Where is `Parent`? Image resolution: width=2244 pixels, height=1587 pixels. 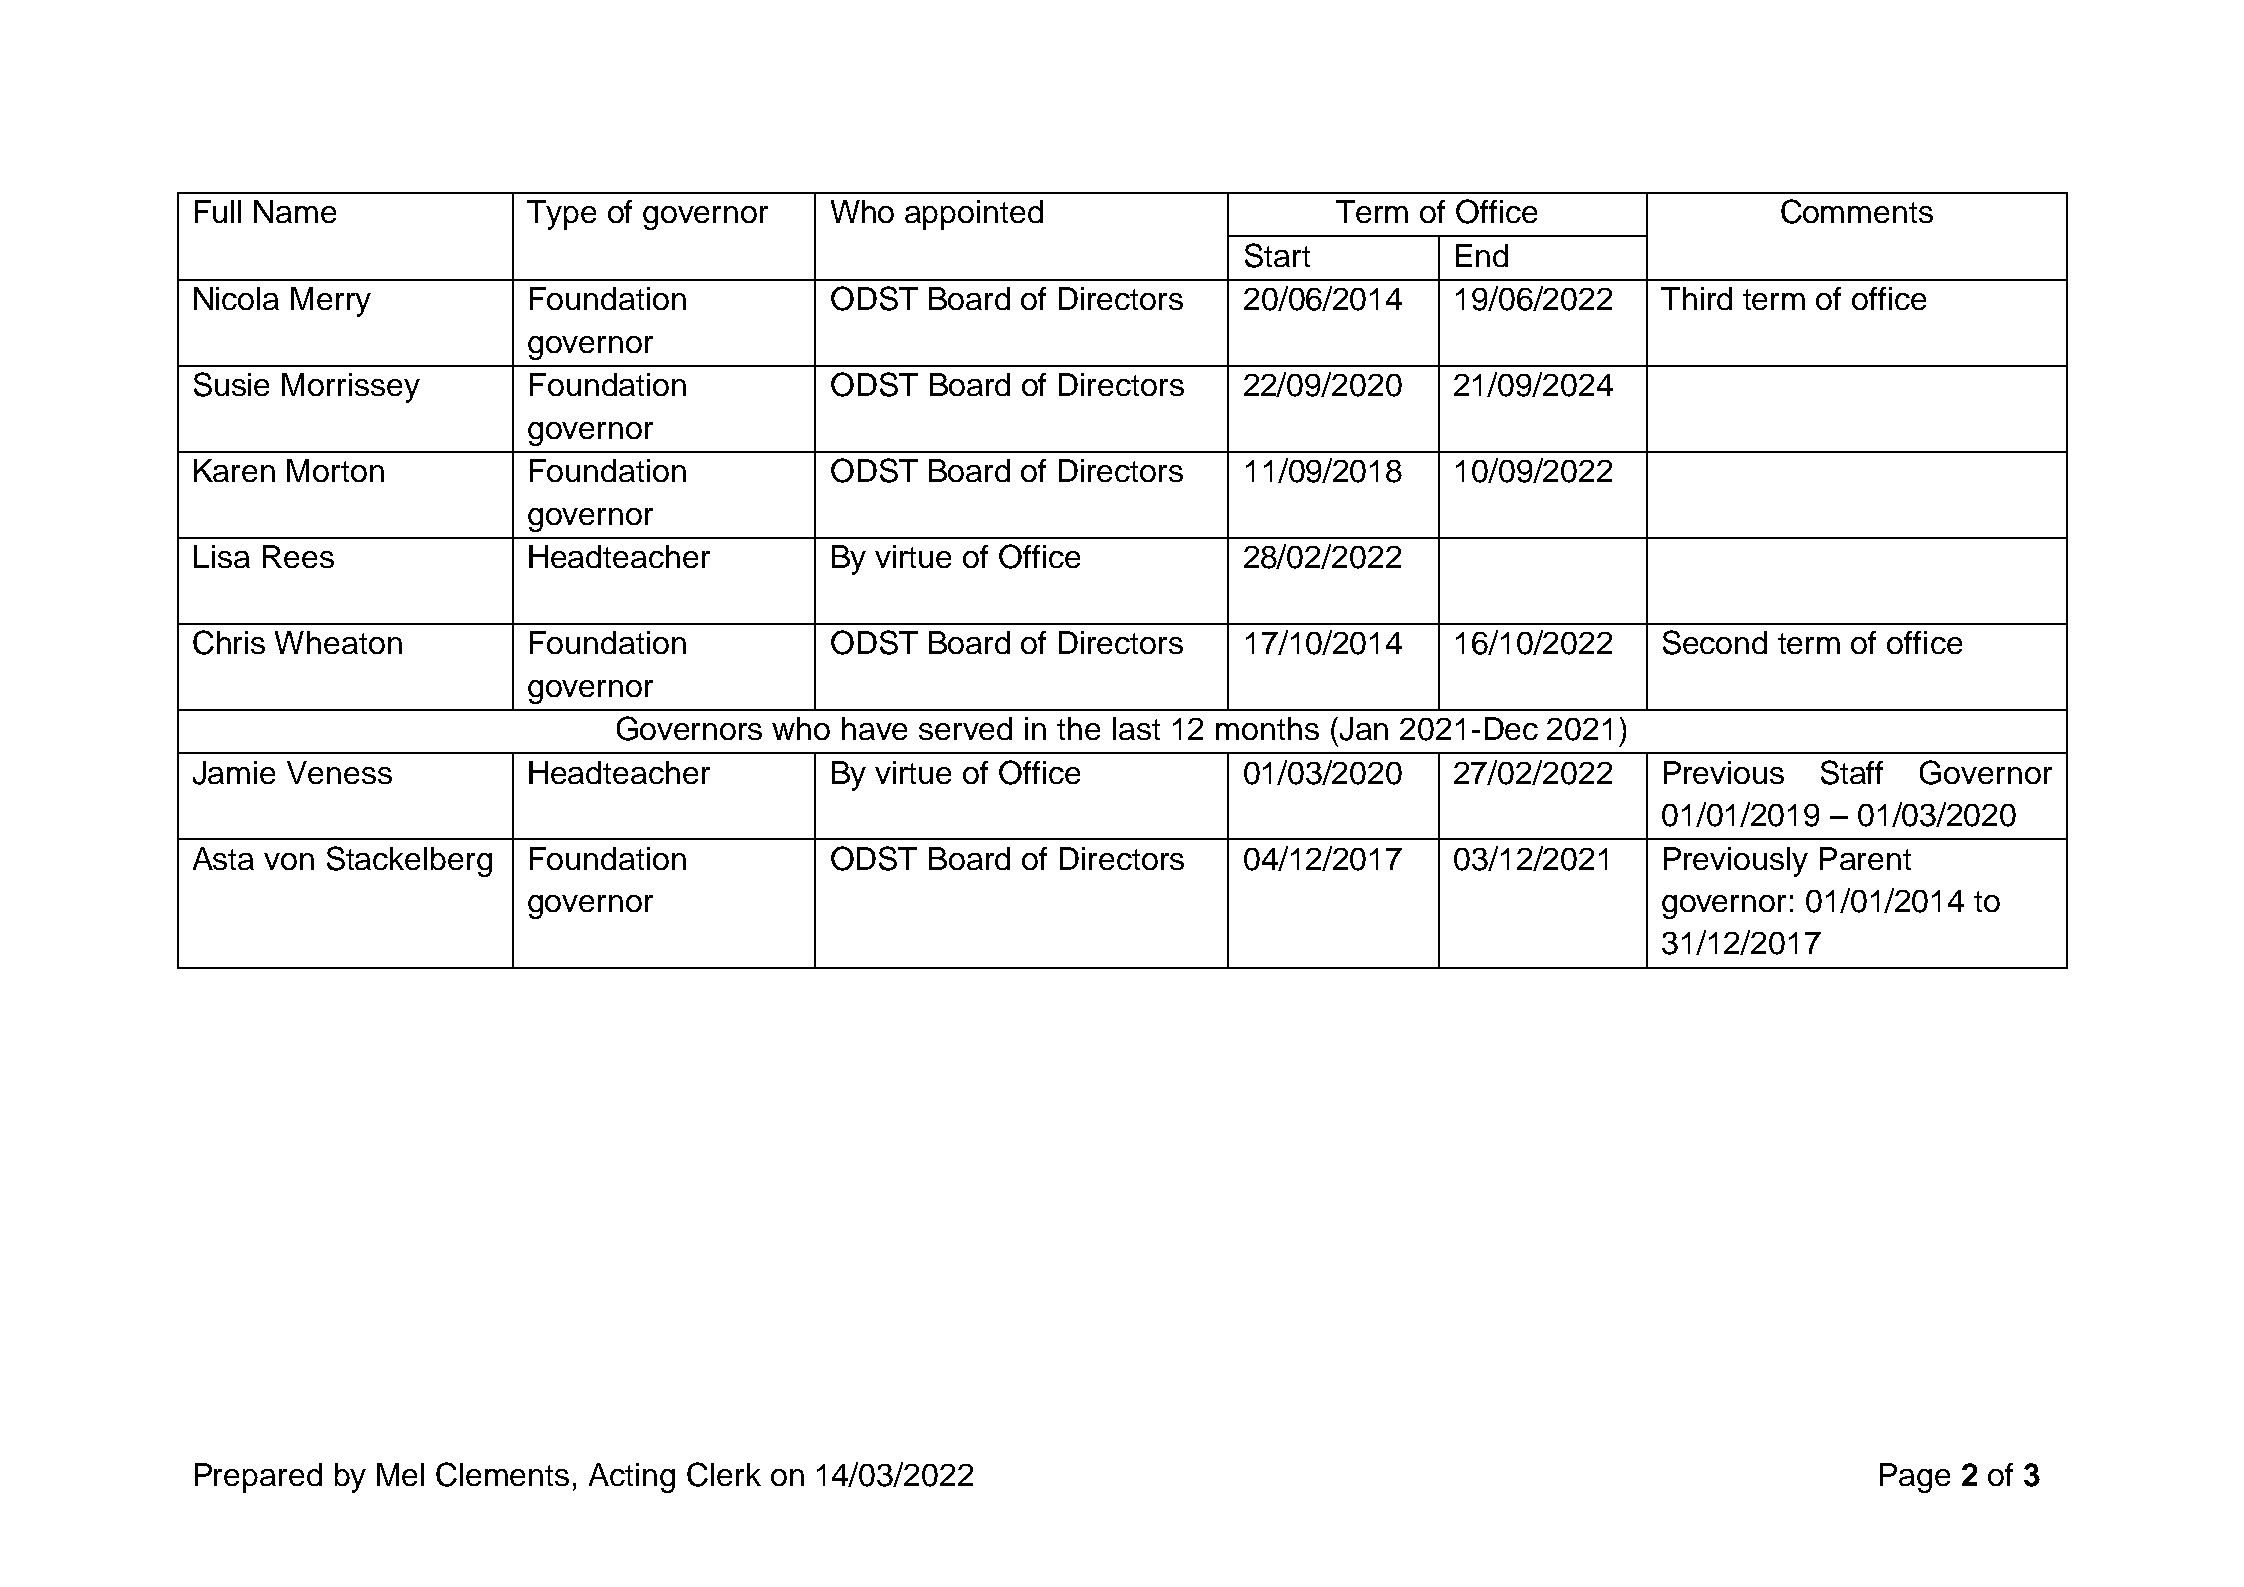
Parent is located at coordinates (1865, 858).
